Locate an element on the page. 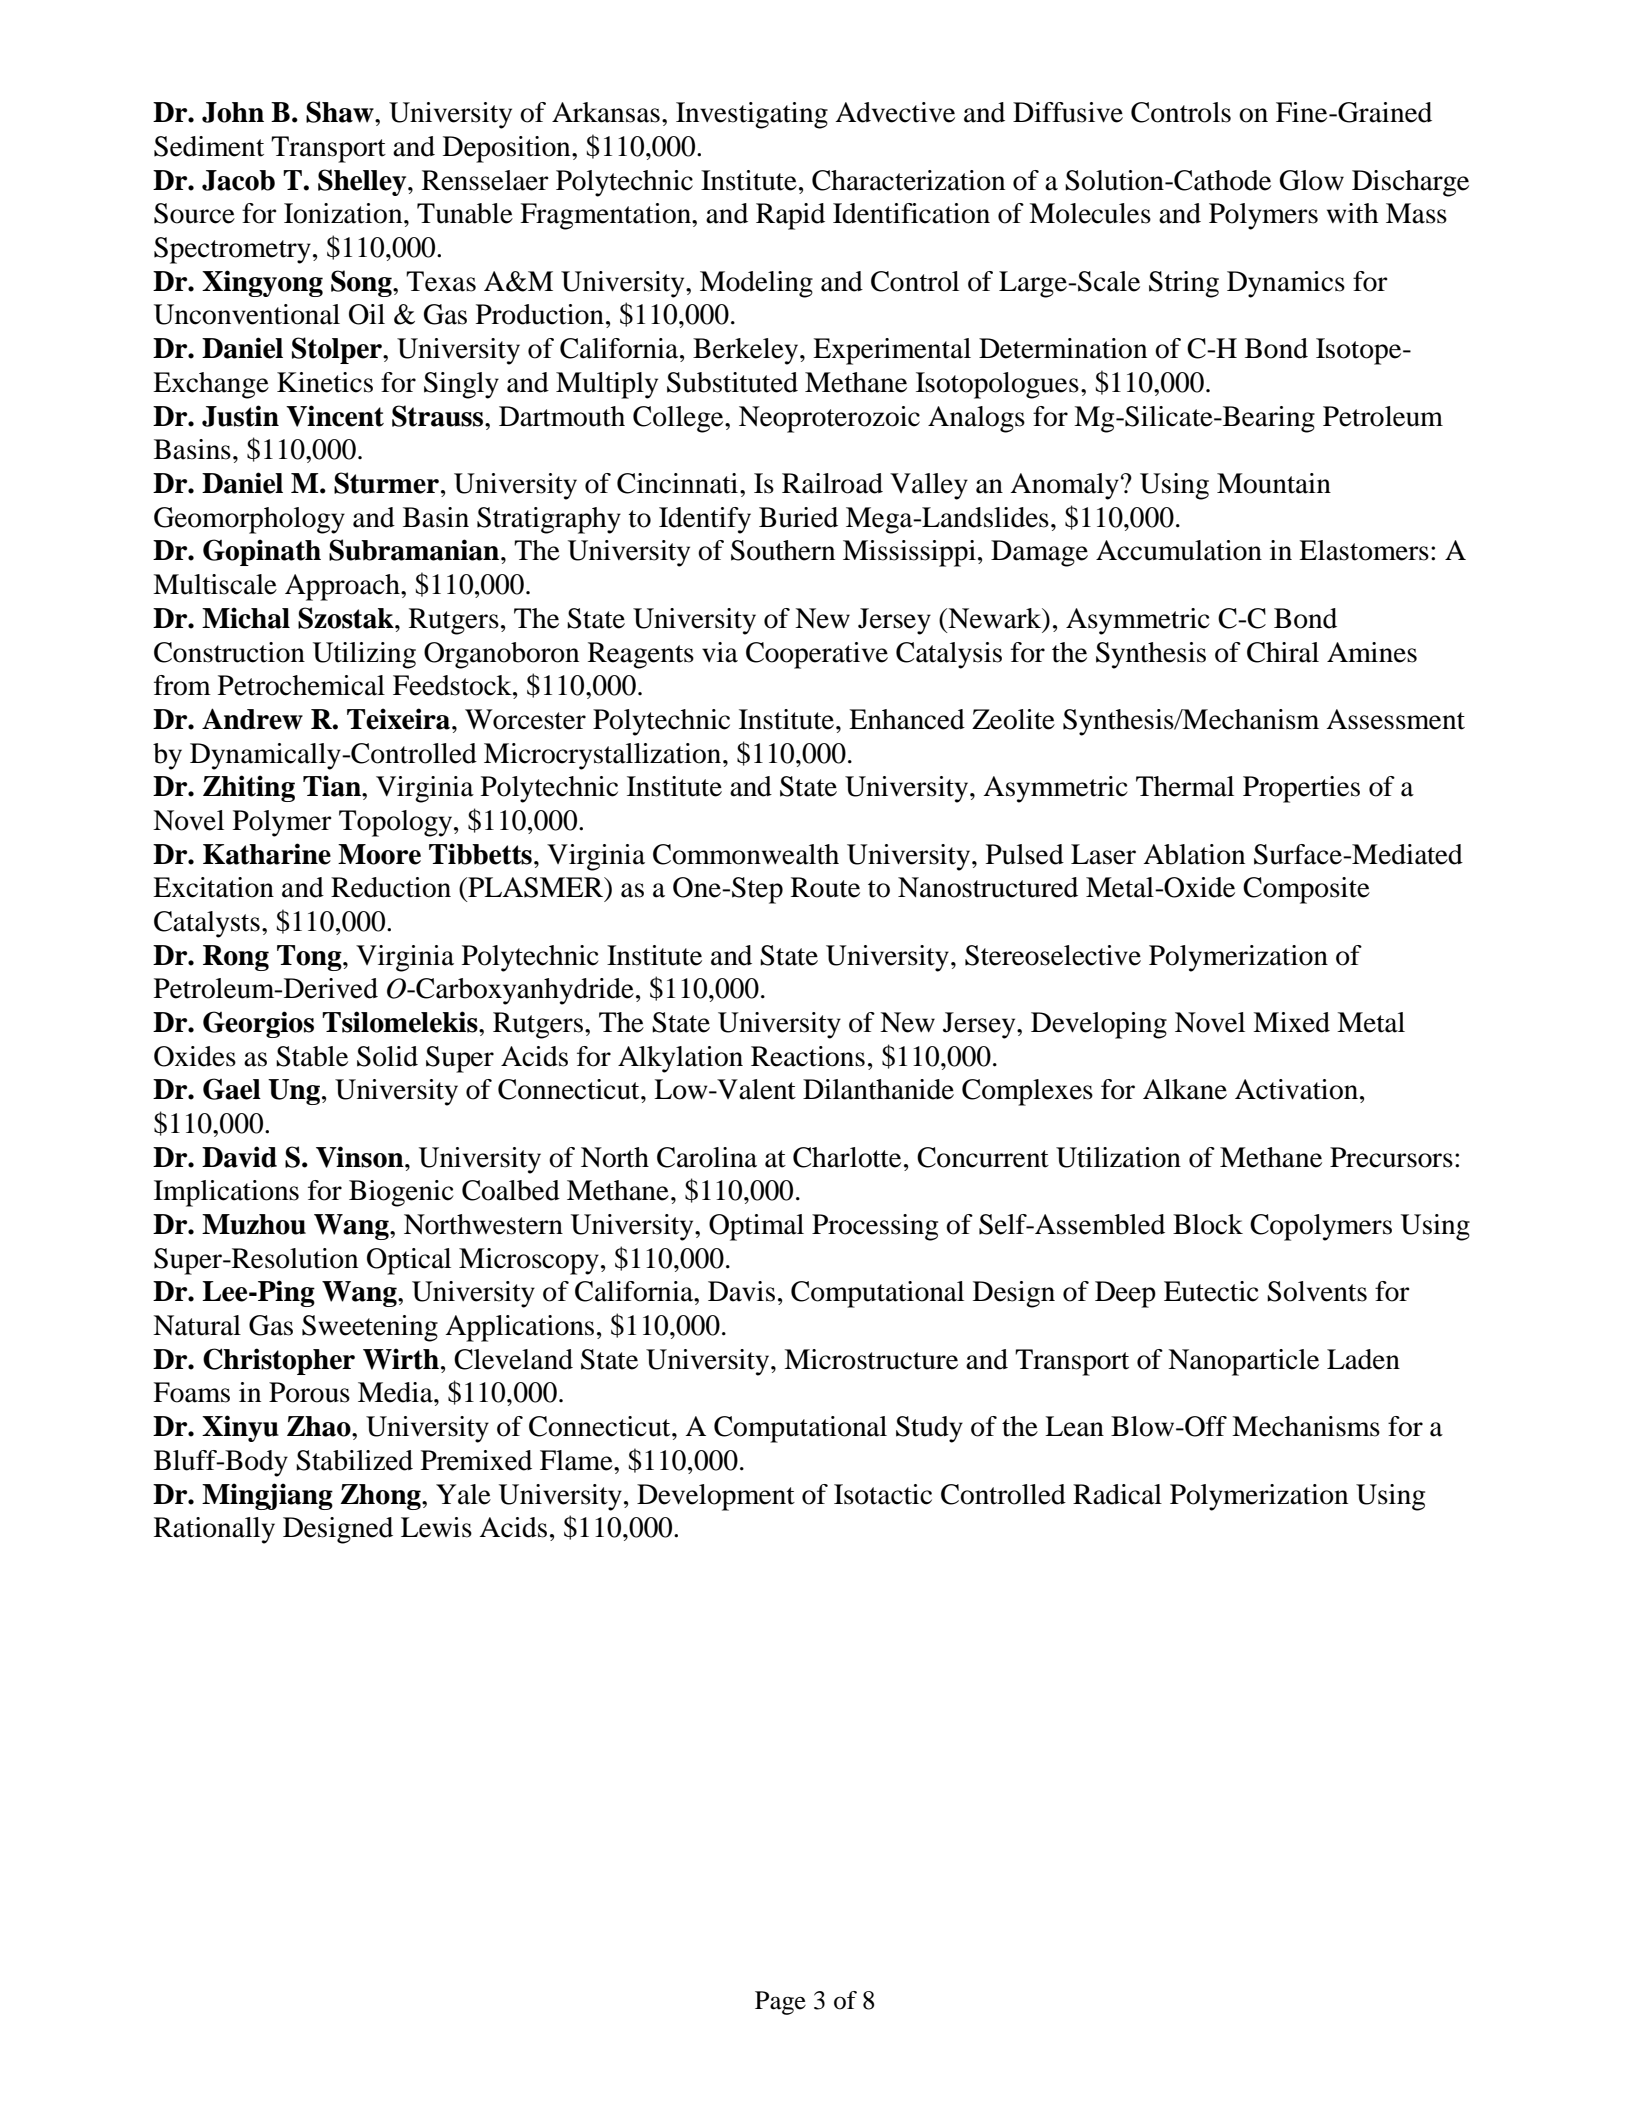  Microstructure is located at coordinates (871, 1359).
